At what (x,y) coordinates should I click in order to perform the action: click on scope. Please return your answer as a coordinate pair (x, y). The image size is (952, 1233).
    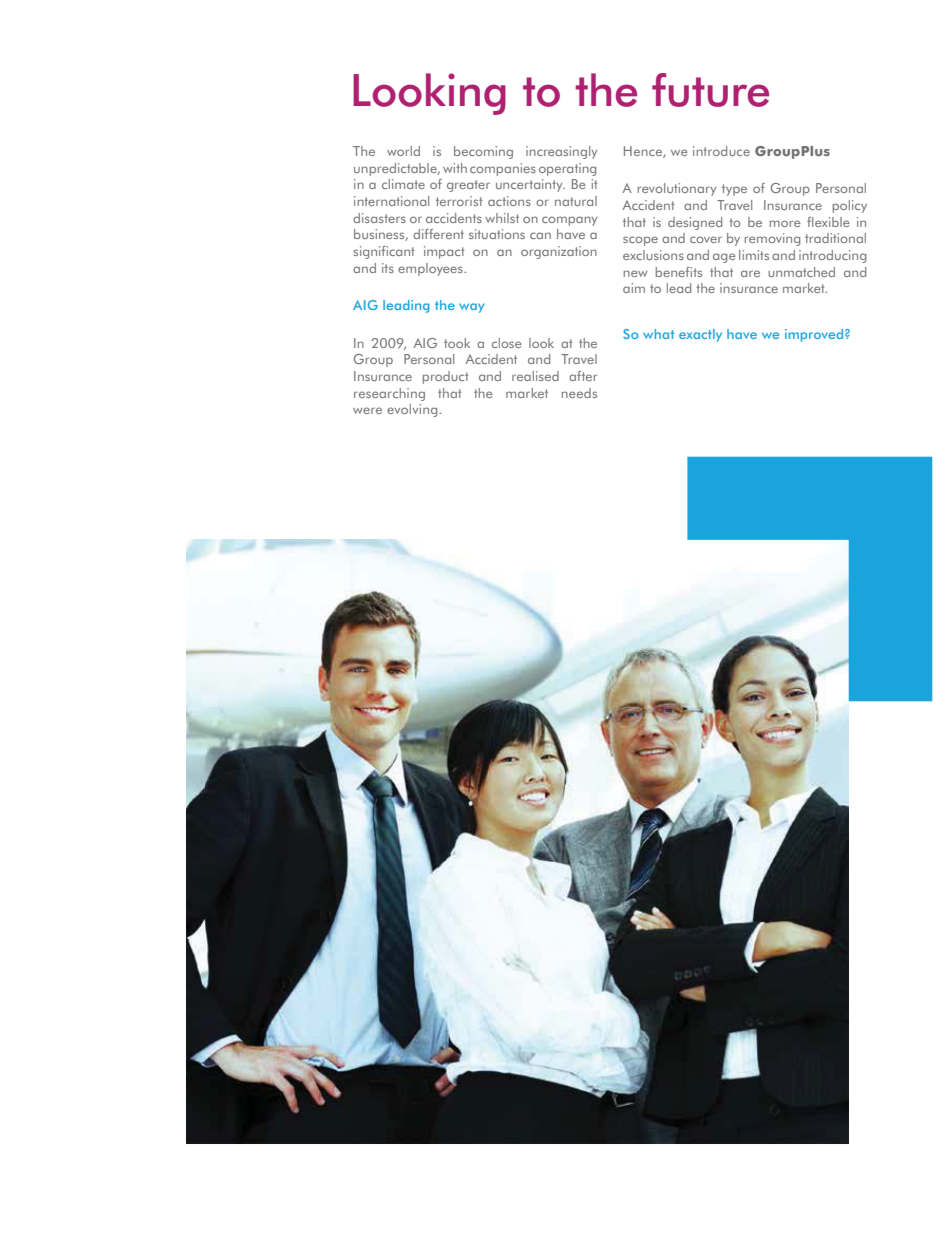
    Looking at the image, I should click on (640, 241).
